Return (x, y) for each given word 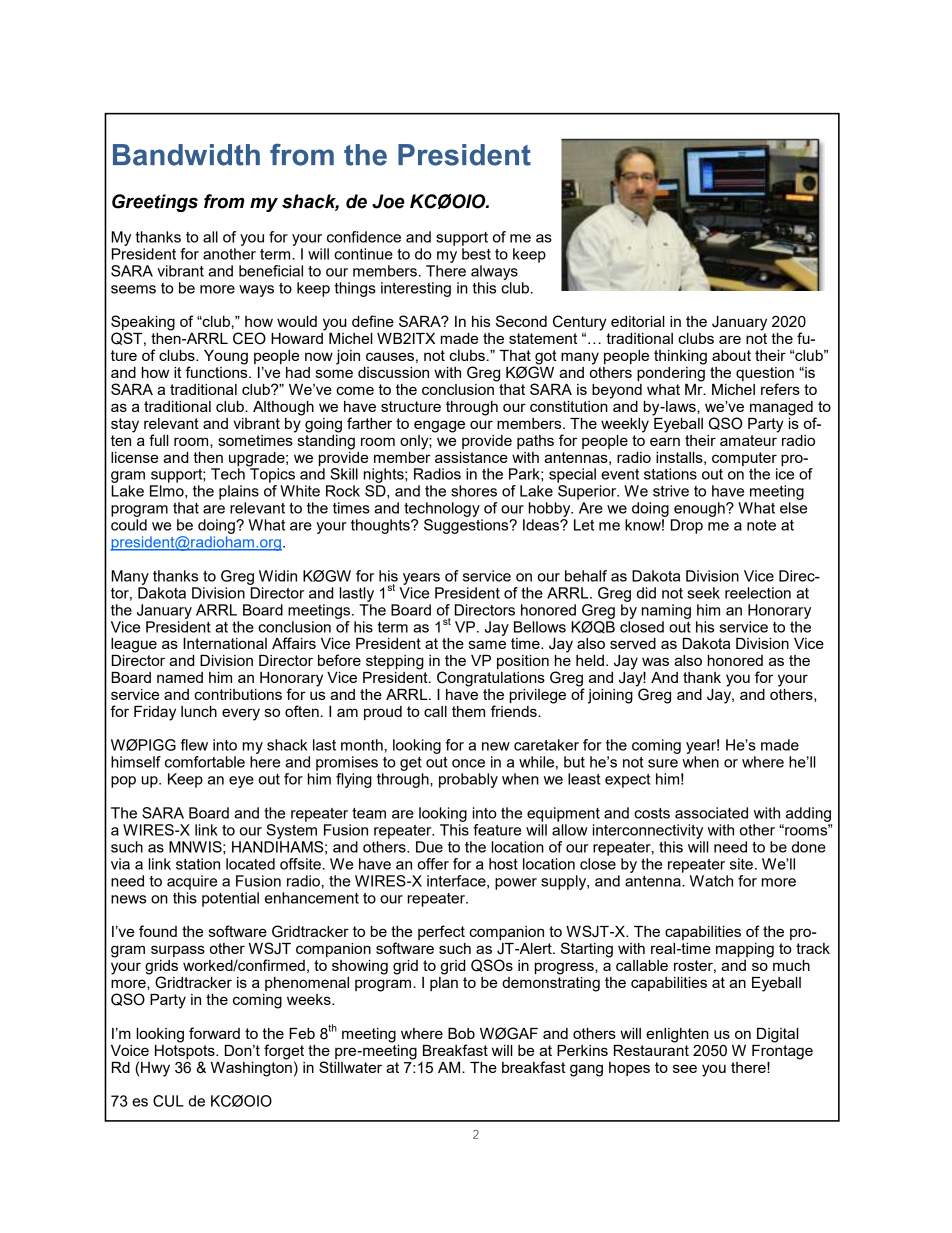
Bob (461, 1033)
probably (468, 780)
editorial (638, 321)
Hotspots (186, 1050)
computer (744, 459)
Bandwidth (186, 155)
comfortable (205, 762)
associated (711, 813)
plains (239, 492)
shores (474, 491)
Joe (388, 201)
